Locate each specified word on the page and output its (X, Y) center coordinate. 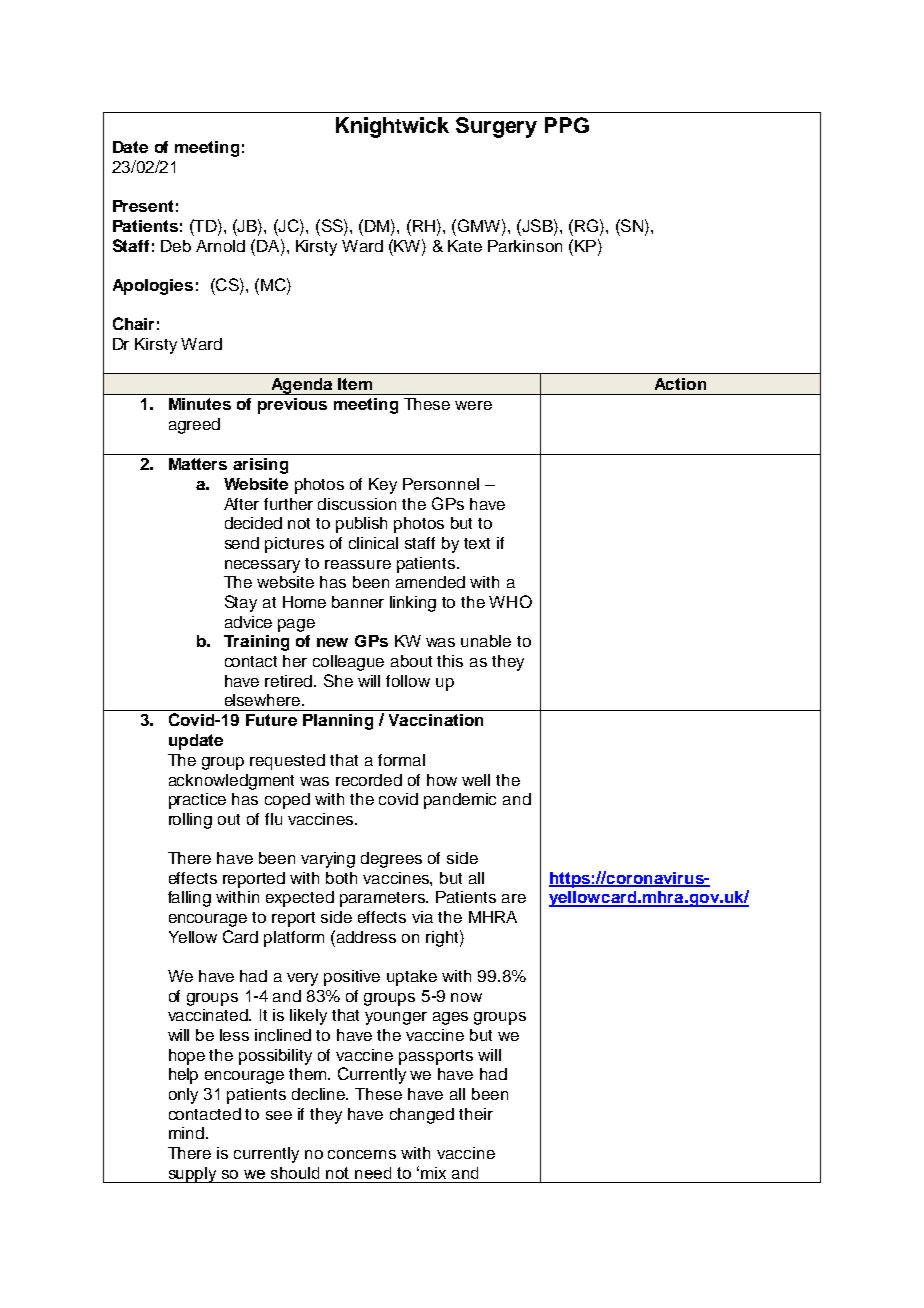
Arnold (220, 246)
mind (186, 1133)
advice (248, 622)
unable (486, 641)
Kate (465, 246)
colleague (348, 663)
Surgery (496, 127)
